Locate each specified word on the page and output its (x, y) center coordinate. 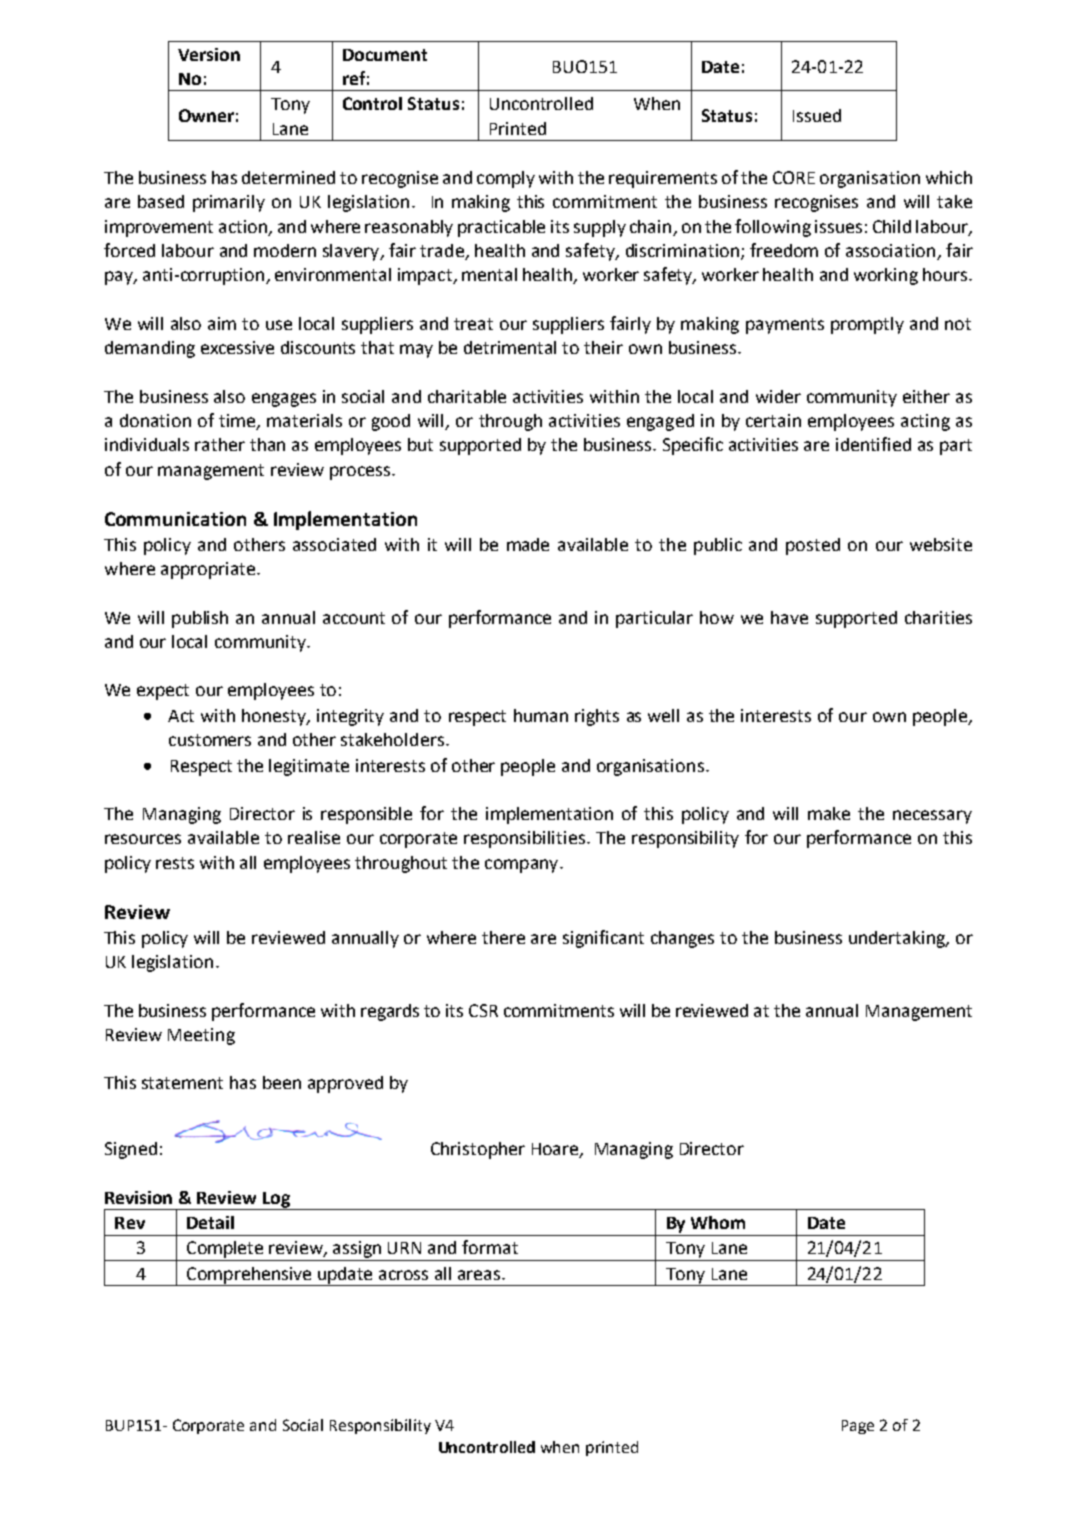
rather (220, 444)
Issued (817, 115)
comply (506, 179)
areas (480, 1275)
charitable (467, 396)
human (541, 715)
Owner (206, 115)
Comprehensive (249, 1276)
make (829, 813)
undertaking (898, 939)
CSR (483, 1010)
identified (873, 444)
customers (210, 740)
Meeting (201, 1036)
